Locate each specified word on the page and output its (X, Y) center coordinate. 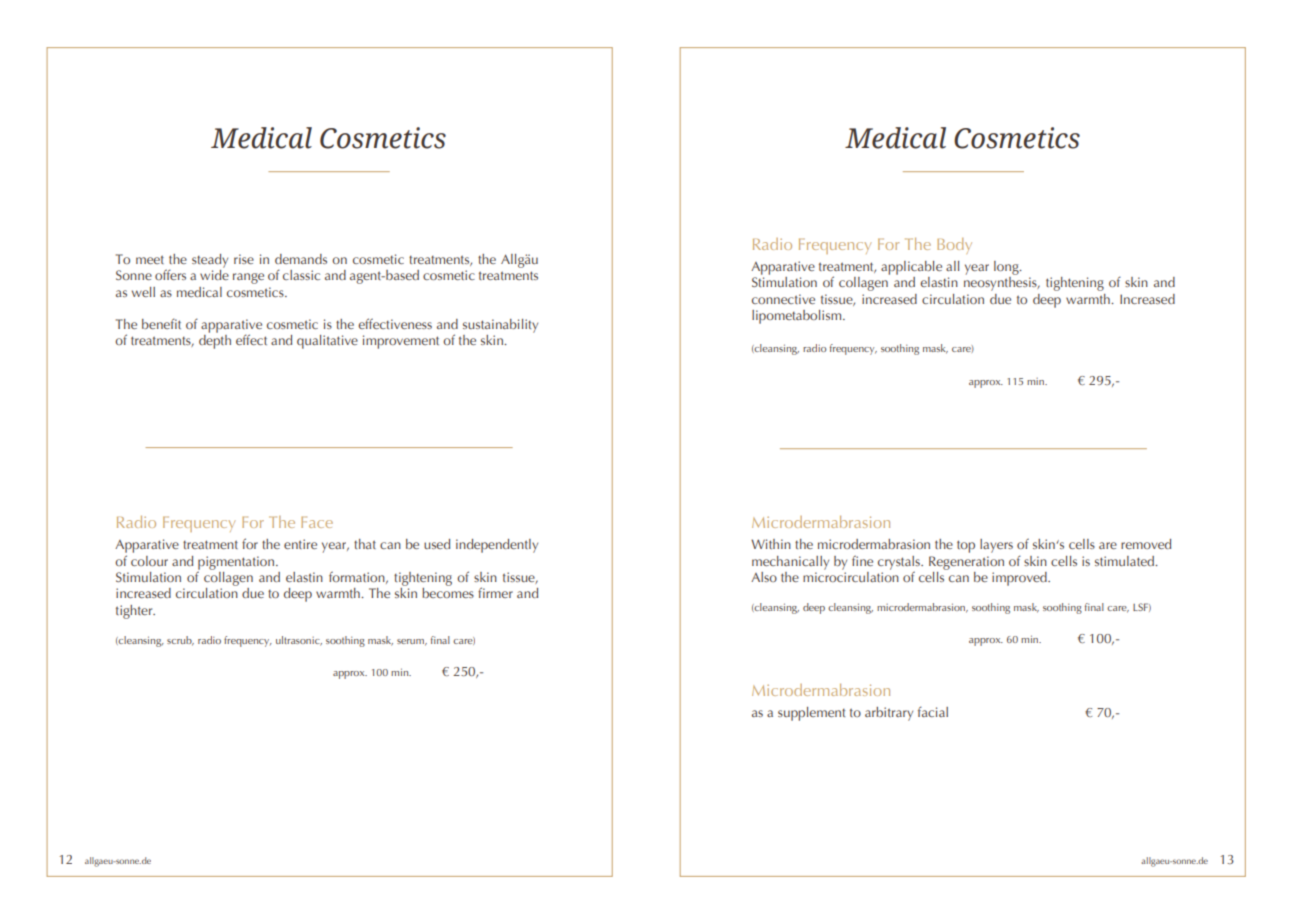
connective (783, 299)
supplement (811, 714)
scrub (180, 641)
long (1007, 268)
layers (996, 546)
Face (317, 522)
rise (244, 259)
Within (771, 544)
